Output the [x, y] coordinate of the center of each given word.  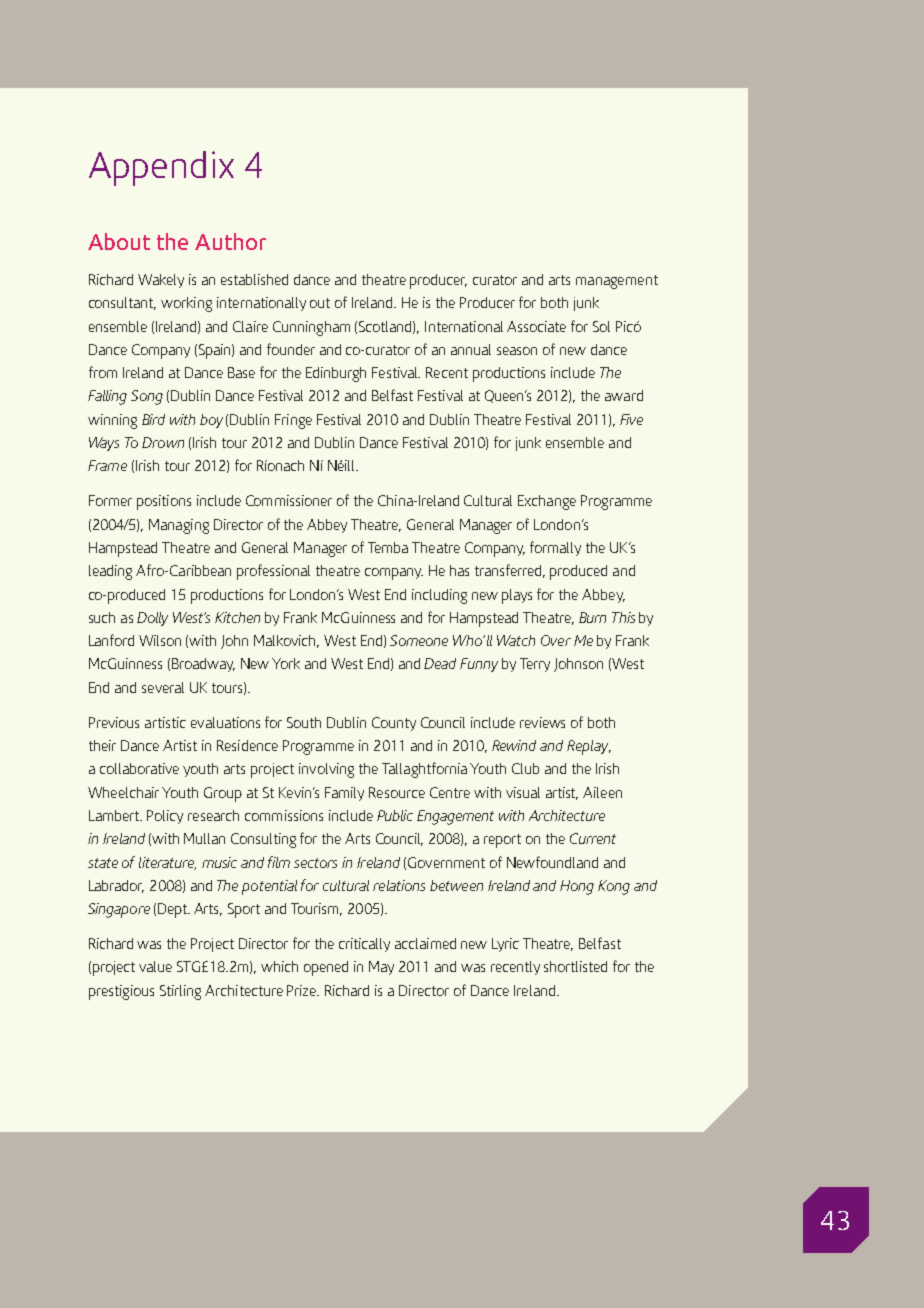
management [617, 282]
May [381, 968]
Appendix [161, 168]
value [155, 966]
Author [230, 241]
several [163, 687]
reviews [542, 722]
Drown [163, 442]
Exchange [547, 502]
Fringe [293, 421]
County [394, 724]
